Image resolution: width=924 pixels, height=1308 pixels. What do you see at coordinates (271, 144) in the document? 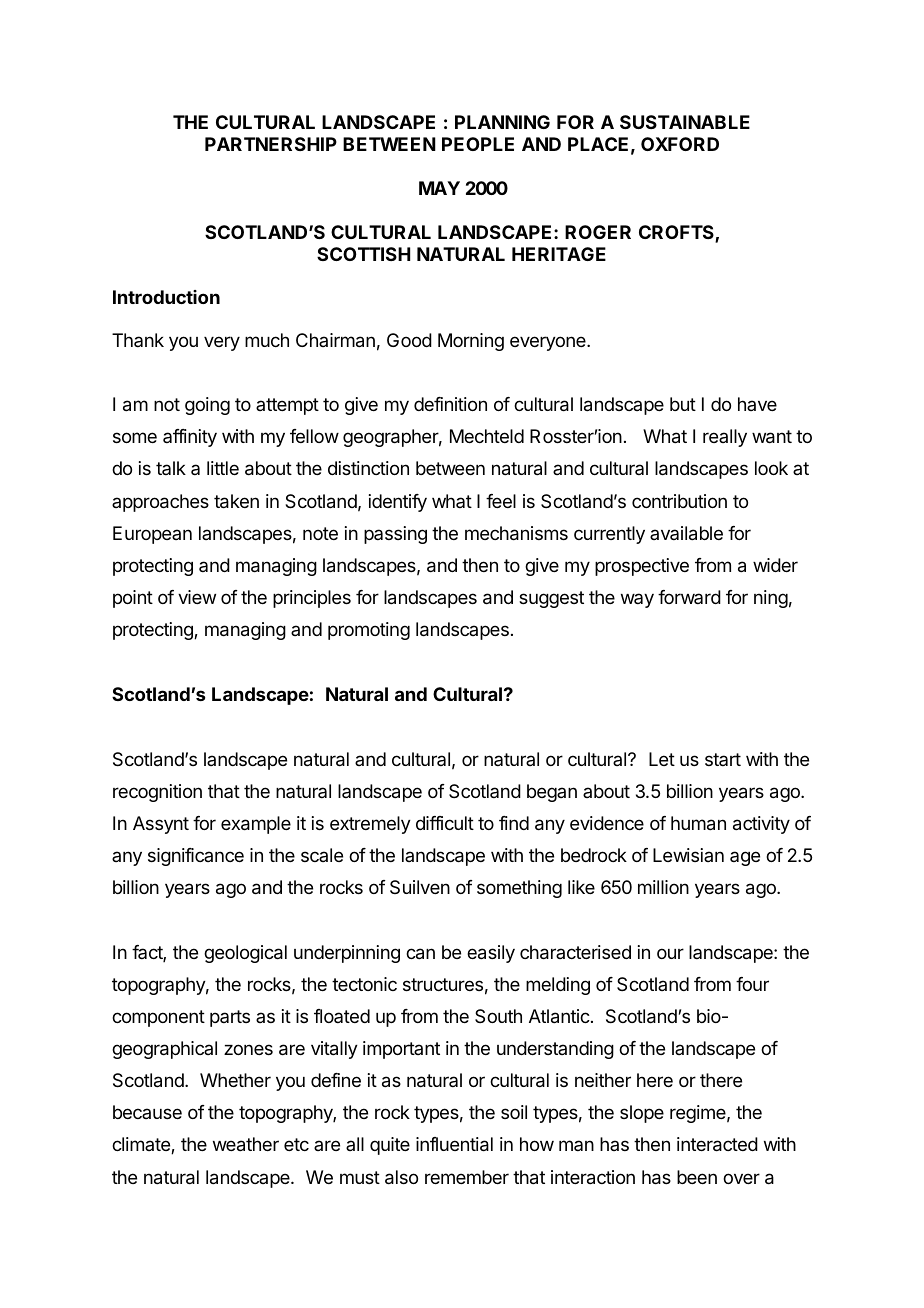
I see `PARTNERSHIP` at bounding box center [271, 144].
